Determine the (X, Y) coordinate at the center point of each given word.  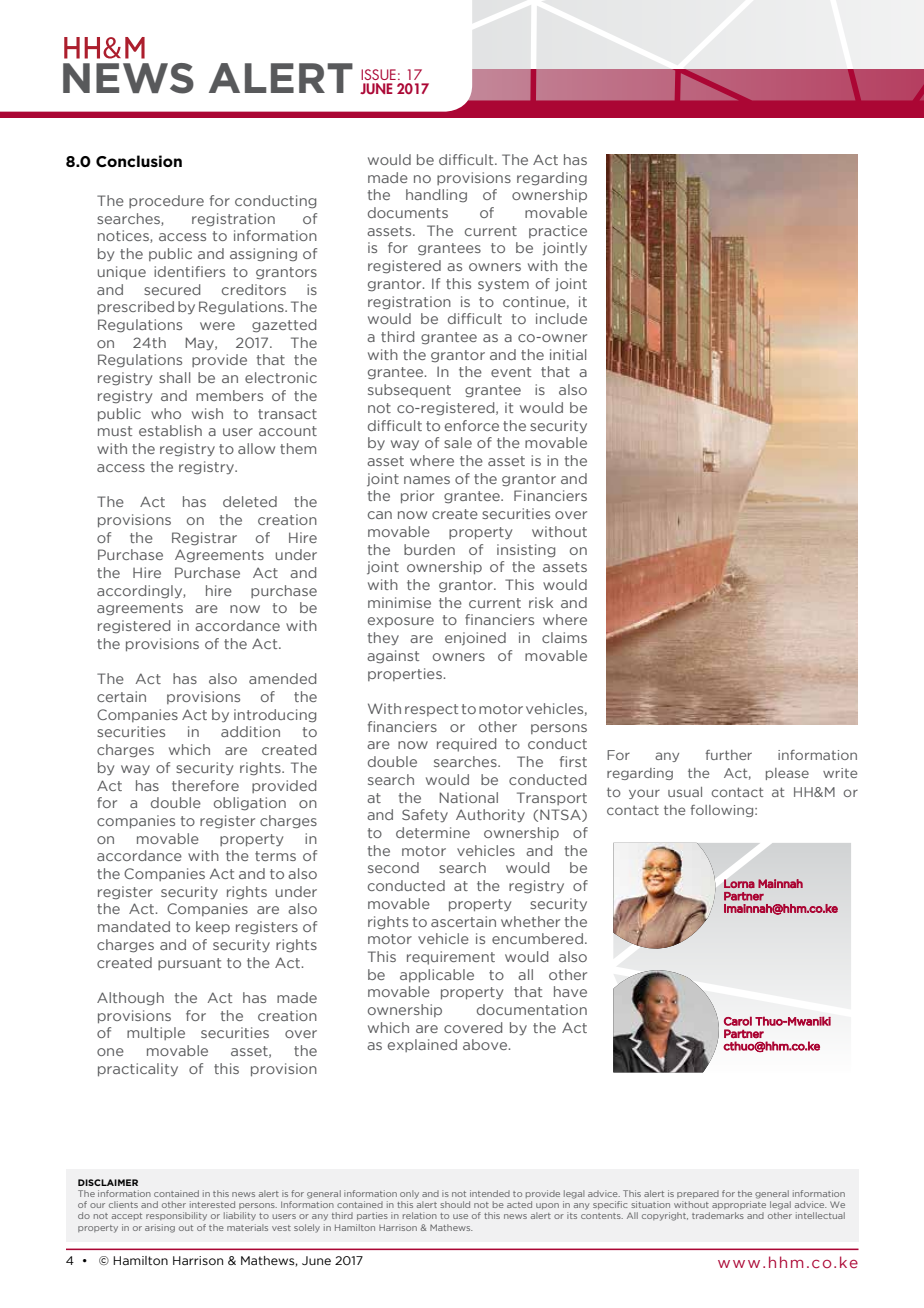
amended (282, 678)
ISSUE (378, 74)
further (728, 755)
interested (212, 1204)
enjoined (475, 639)
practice (558, 231)
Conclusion (139, 161)
